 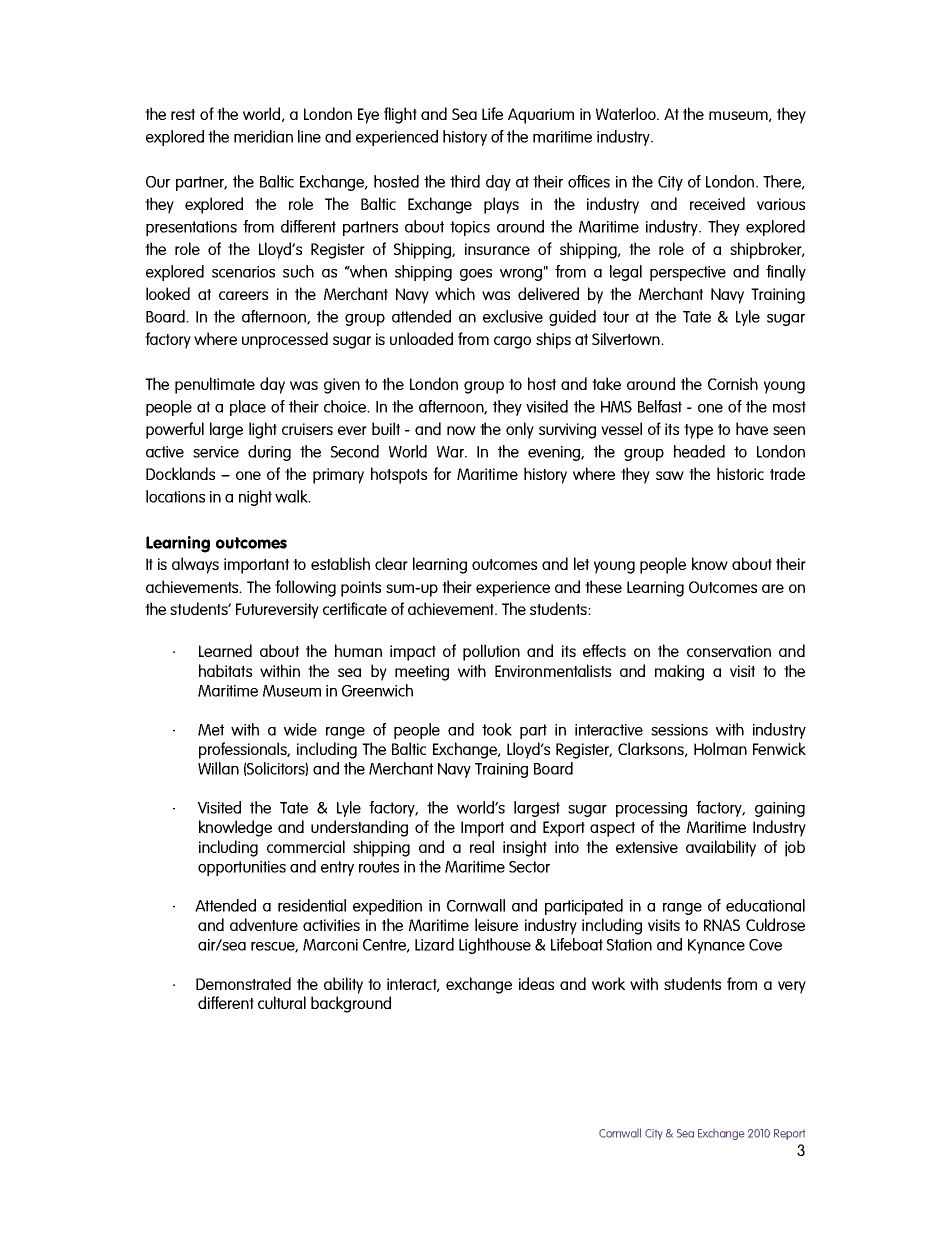 I want to click on third, so click(x=465, y=181).
